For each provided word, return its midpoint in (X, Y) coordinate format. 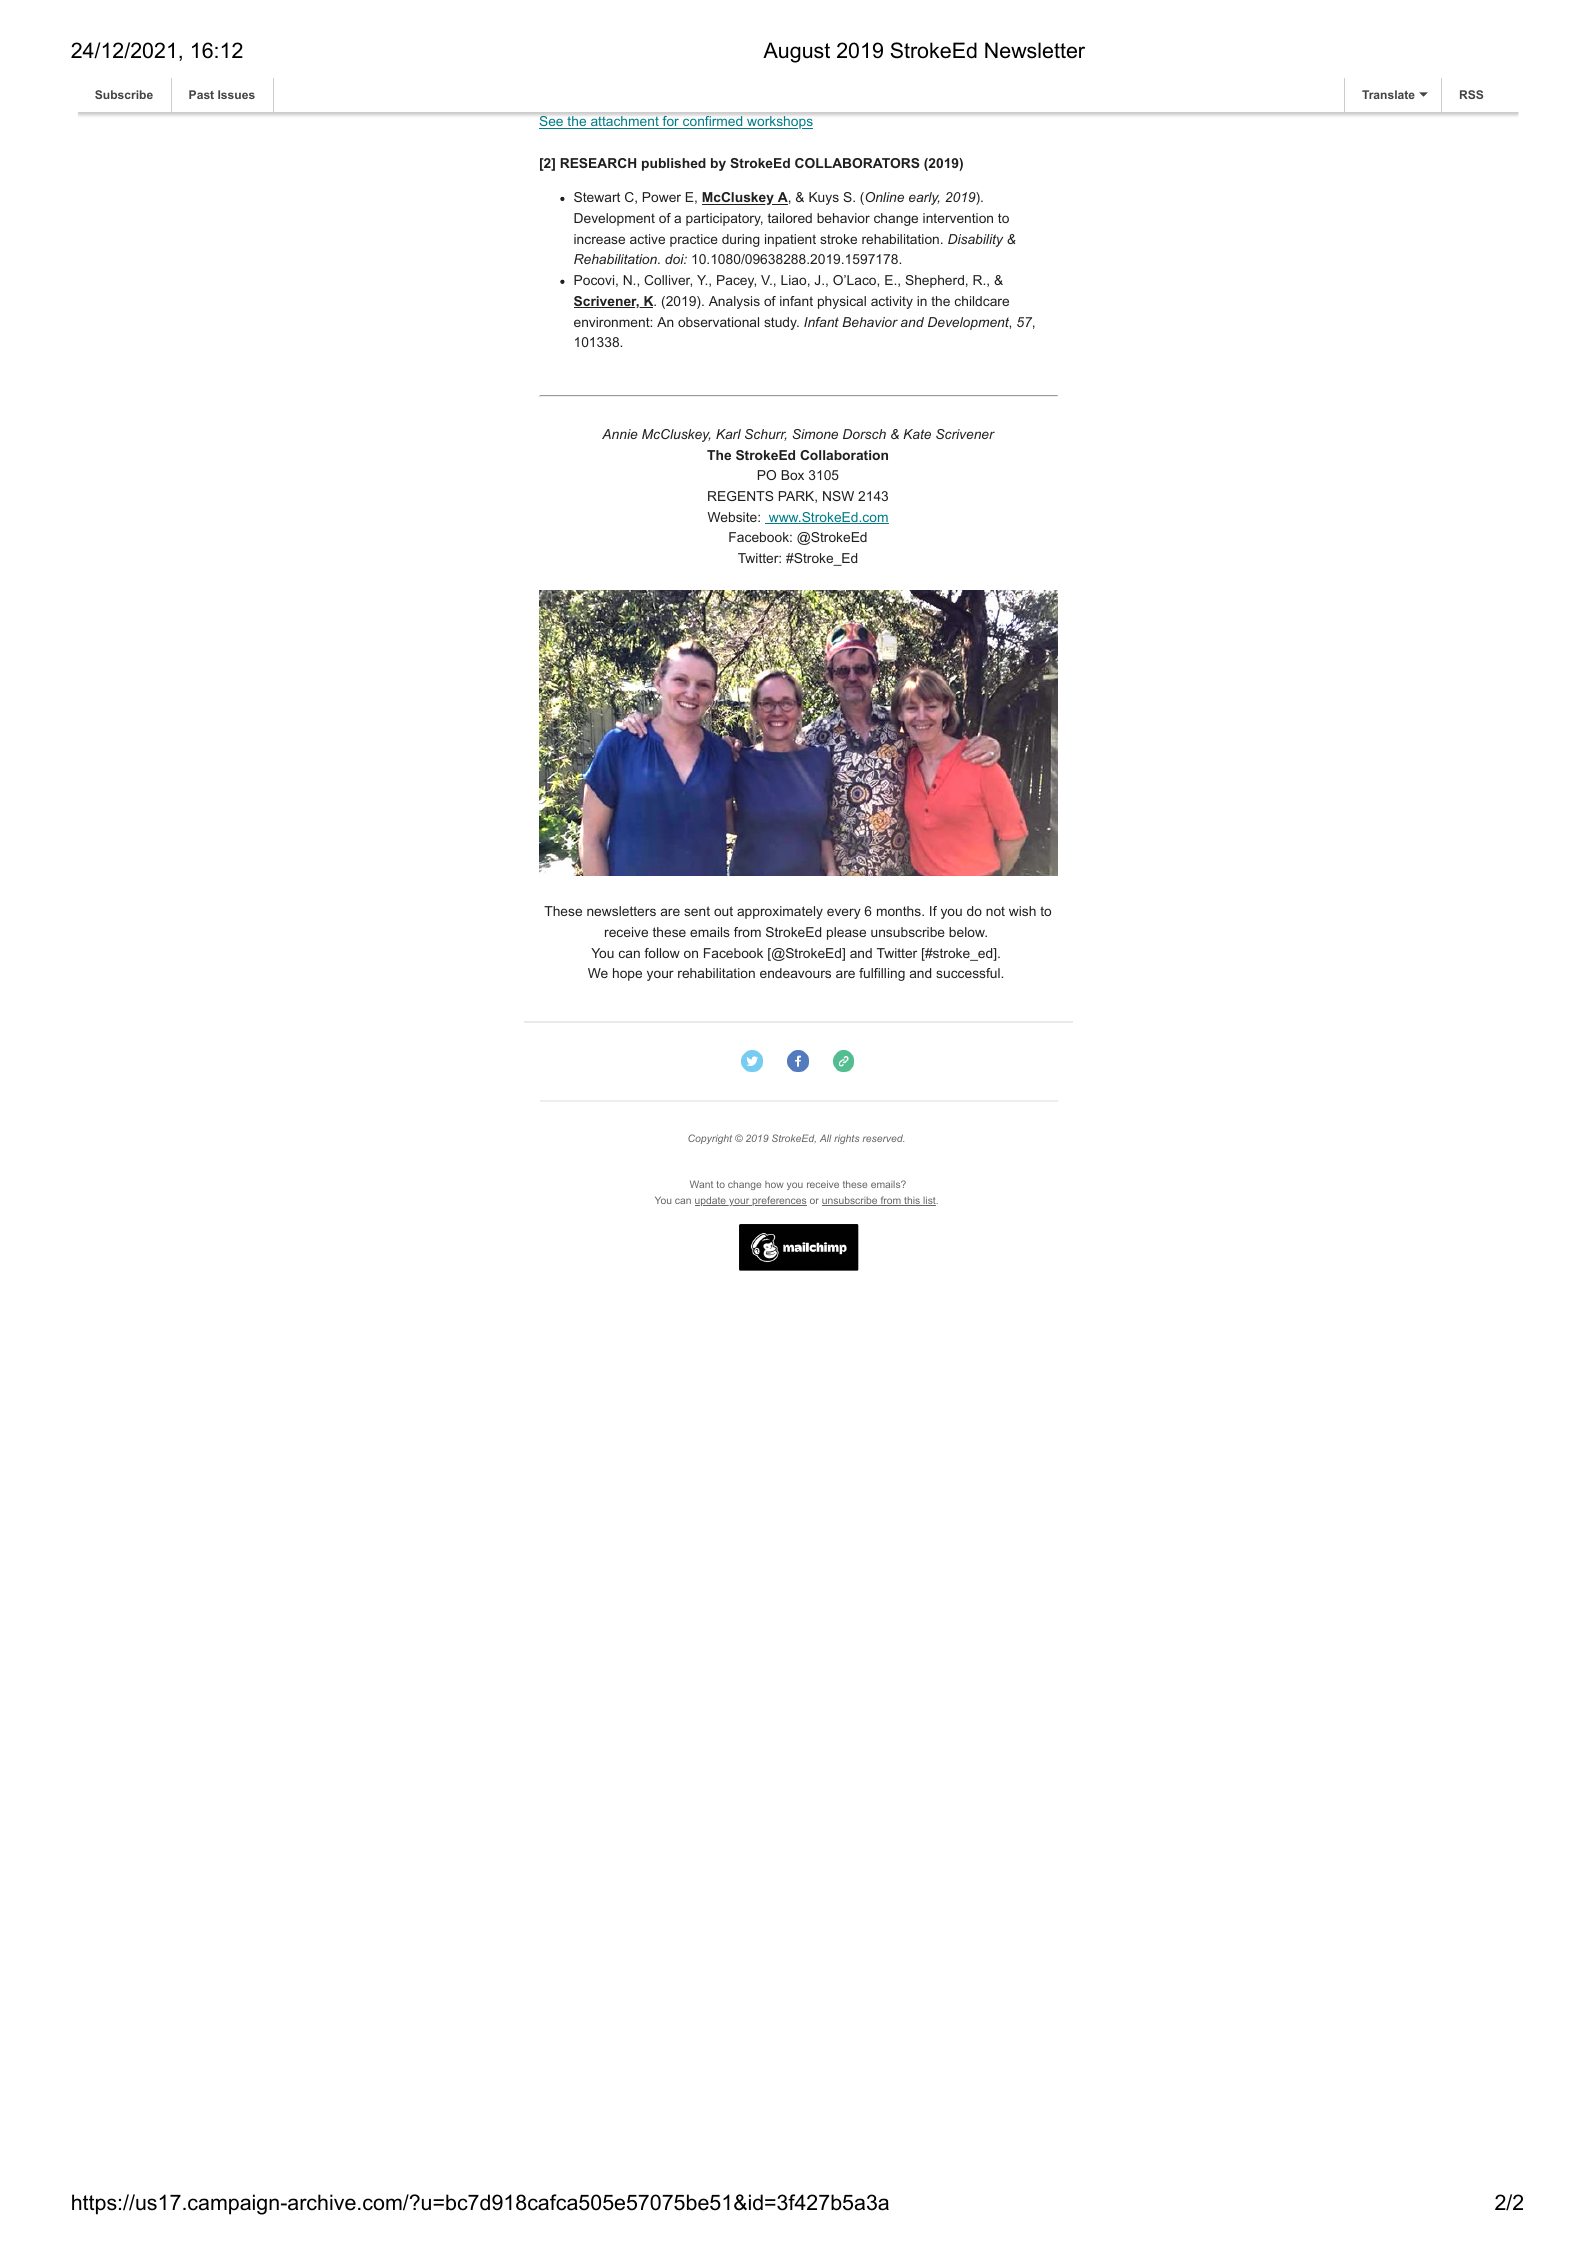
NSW (838, 496)
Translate (1388, 94)
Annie (620, 434)
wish (1022, 911)
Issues (236, 94)
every (844, 913)
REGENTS (740, 496)
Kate (917, 434)
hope (627, 974)
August (796, 52)
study (781, 323)
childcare (982, 301)
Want (701, 1184)
